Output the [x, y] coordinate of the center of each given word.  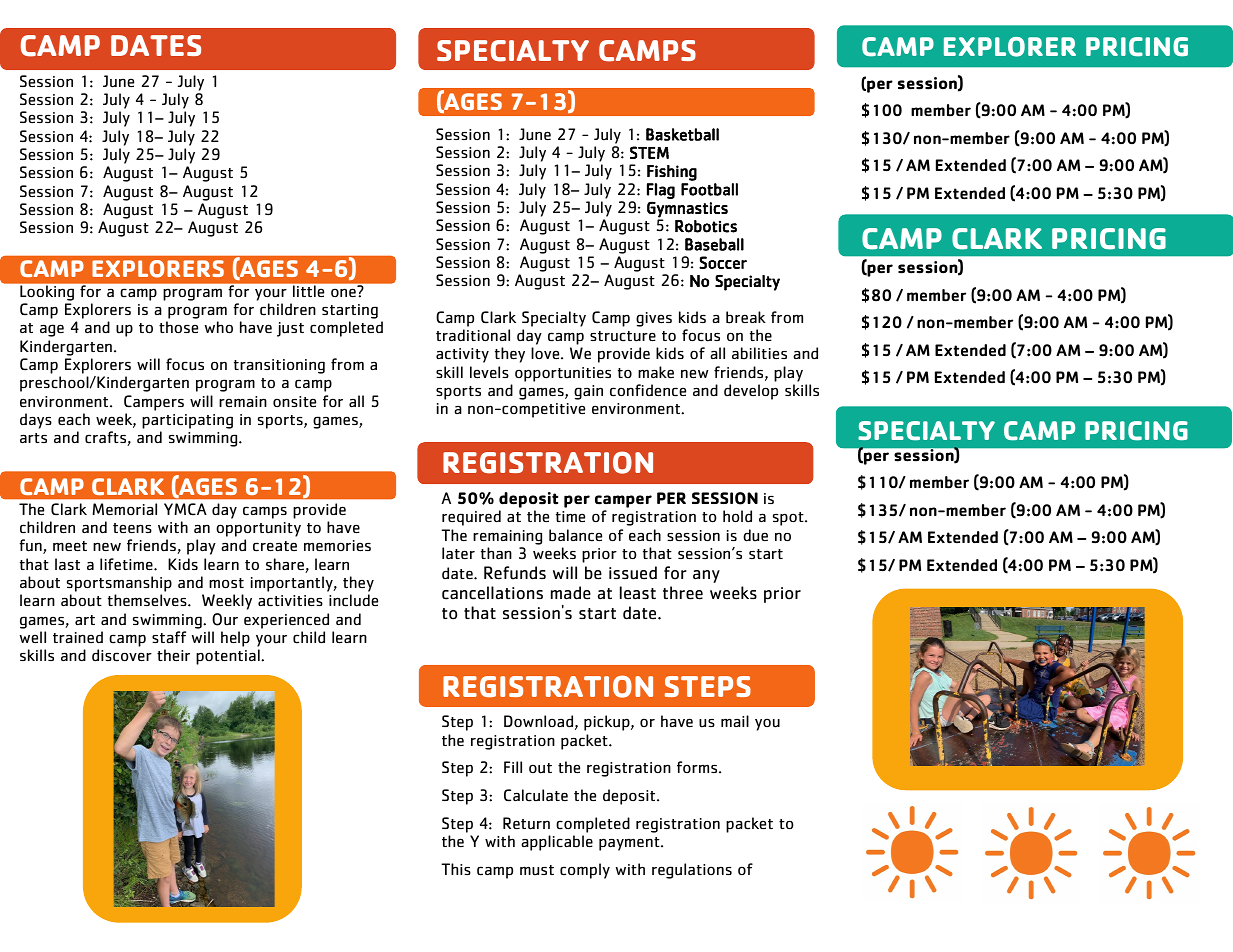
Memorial [124, 509]
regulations [692, 871]
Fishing [672, 173]
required [471, 518]
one [344, 291]
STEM [649, 152]
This [456, 869]
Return [526, 823]
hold [737, 516]
